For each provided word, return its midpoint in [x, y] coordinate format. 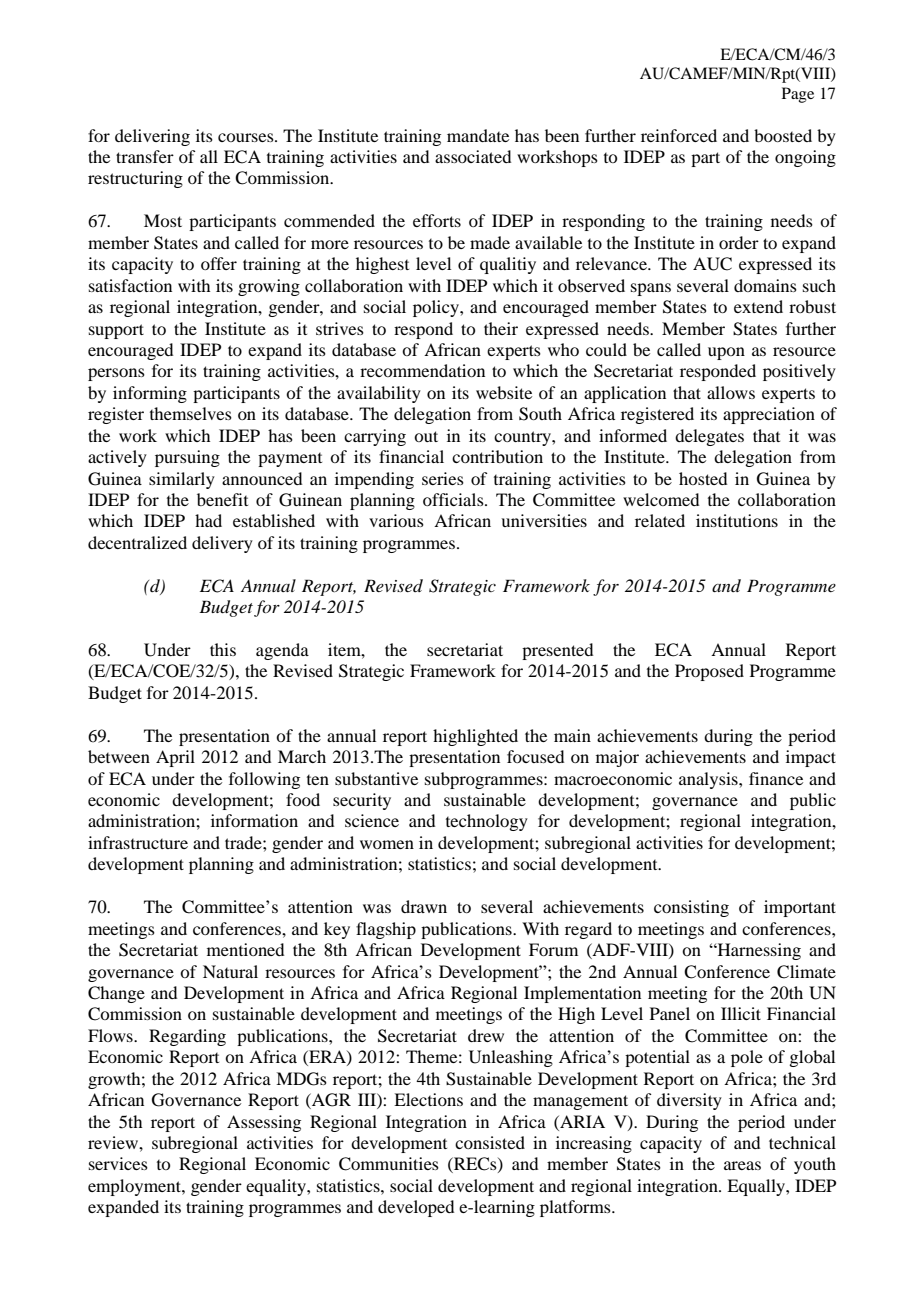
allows [731, 392]
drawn [424, 906]
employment [135, 1187]
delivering [152, 137]
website [504, 392]
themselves [191, 413]
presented [557, 651]
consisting [691, 908]
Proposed [709, 672]
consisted [490, 1142]
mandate [478, 135]
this [223, 649]
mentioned [245, 949]
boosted [783, 135]
